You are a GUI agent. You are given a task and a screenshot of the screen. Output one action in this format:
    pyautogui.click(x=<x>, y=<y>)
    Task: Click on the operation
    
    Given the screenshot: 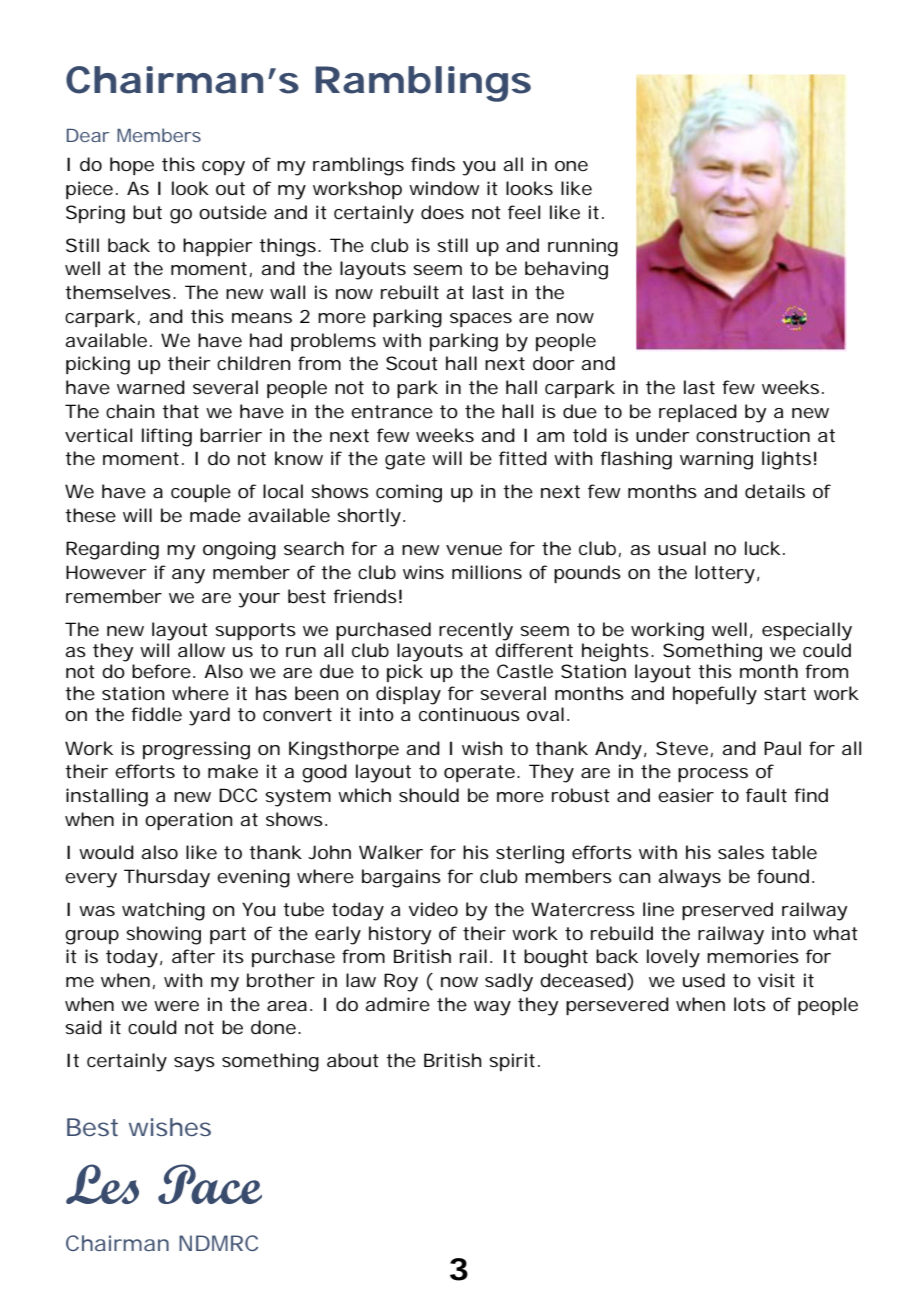 What is the action you would take?
    pyautogui.click(x=189, y=821)
